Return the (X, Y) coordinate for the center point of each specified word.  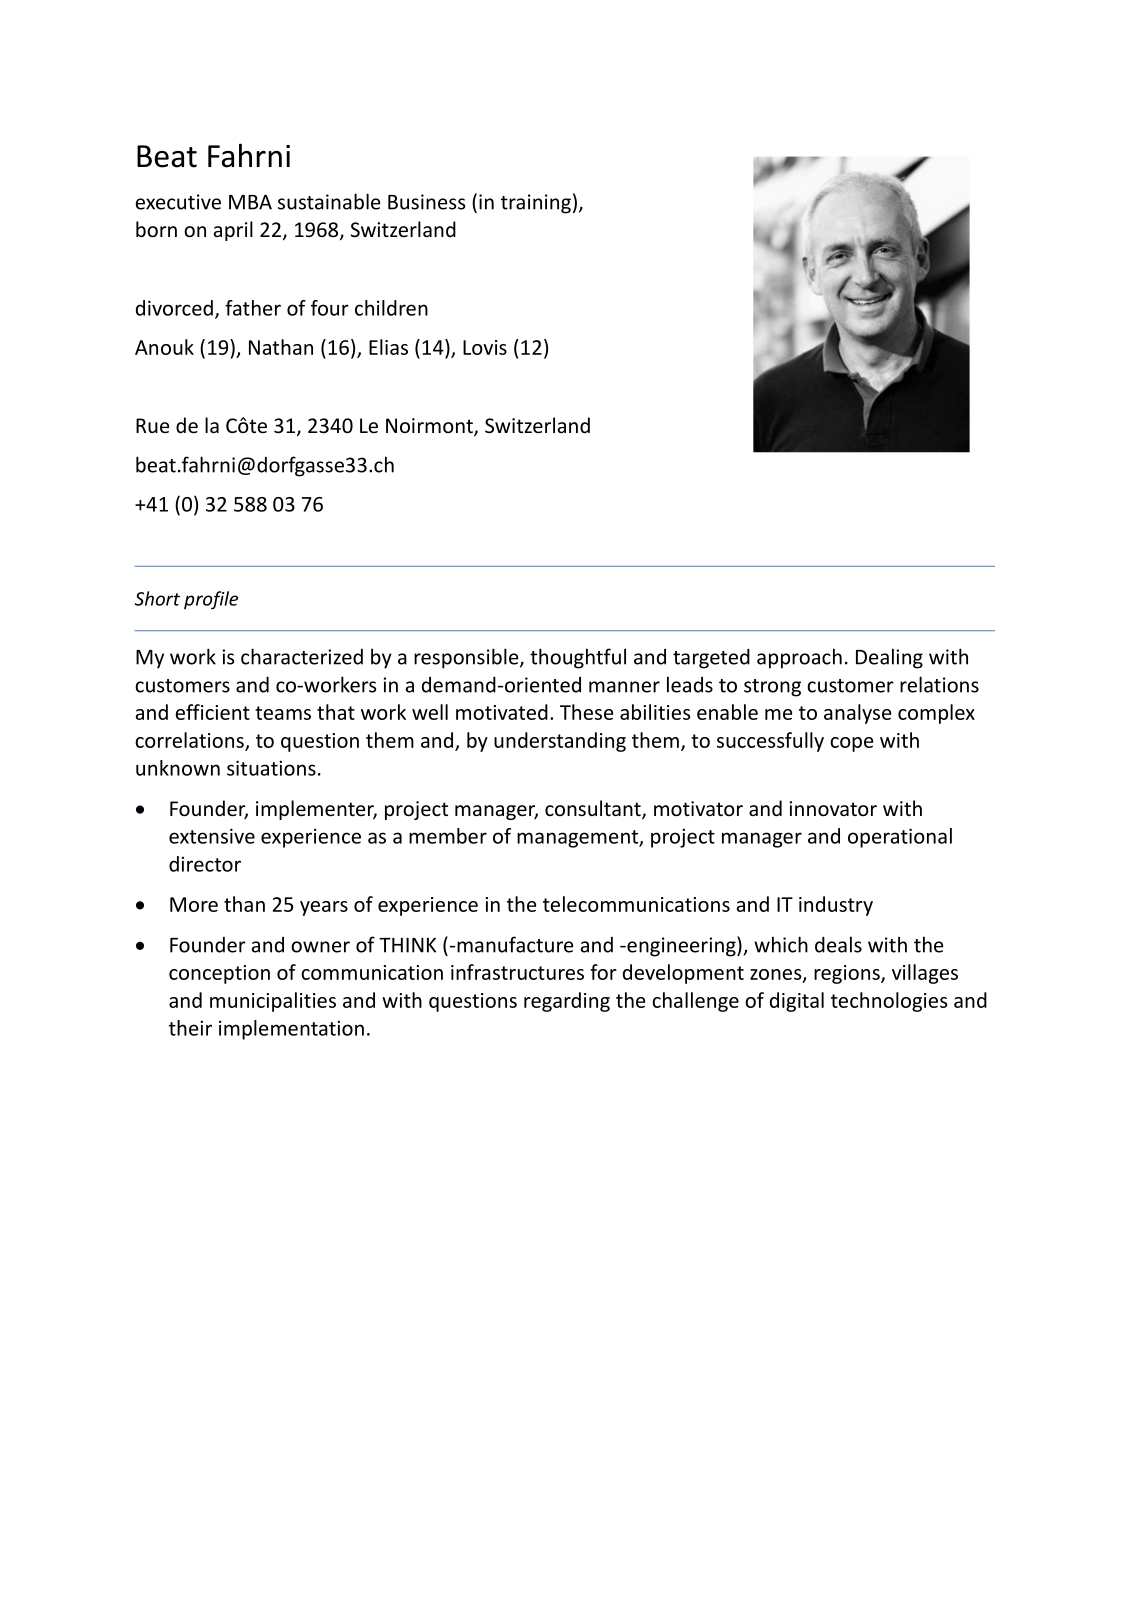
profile (211, 600)
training (536, 204)
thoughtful (578, 658)
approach (799, 658)
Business (427, 202)
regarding (567, 1002)
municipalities (273, 1002)
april (233, 231)
